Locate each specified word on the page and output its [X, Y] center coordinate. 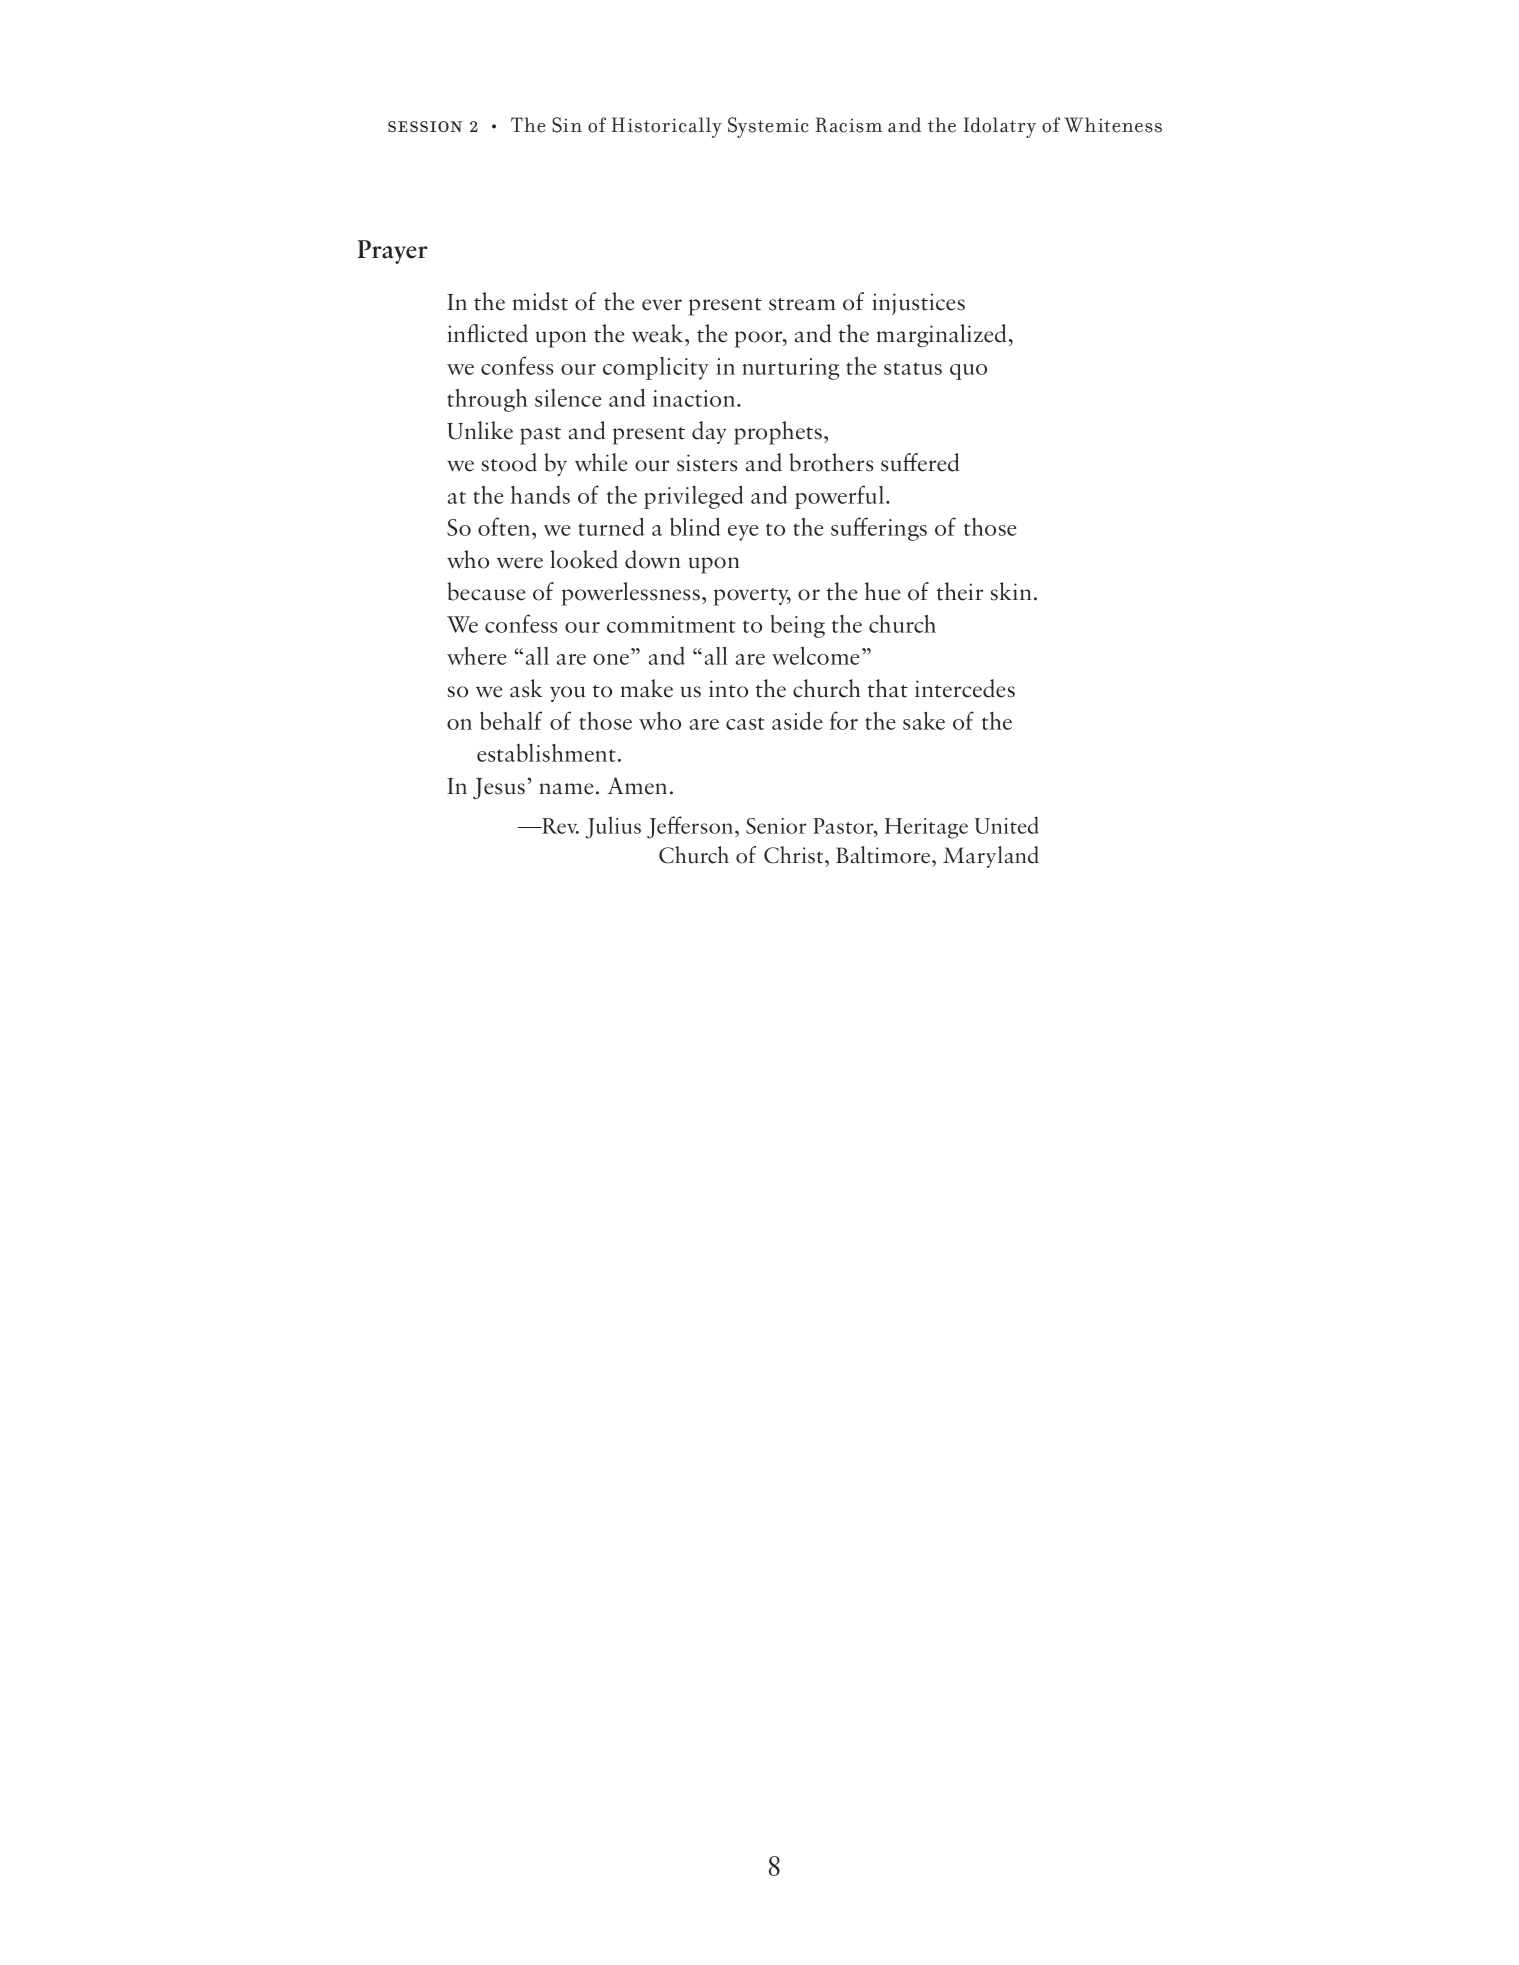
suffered [920, 462]
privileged [693, 497]
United [1007, 825]
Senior [776, 826]
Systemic [768, 127]
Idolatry [1000, 127]
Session [425, 126]
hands [540, 495]
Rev [559, 826]
